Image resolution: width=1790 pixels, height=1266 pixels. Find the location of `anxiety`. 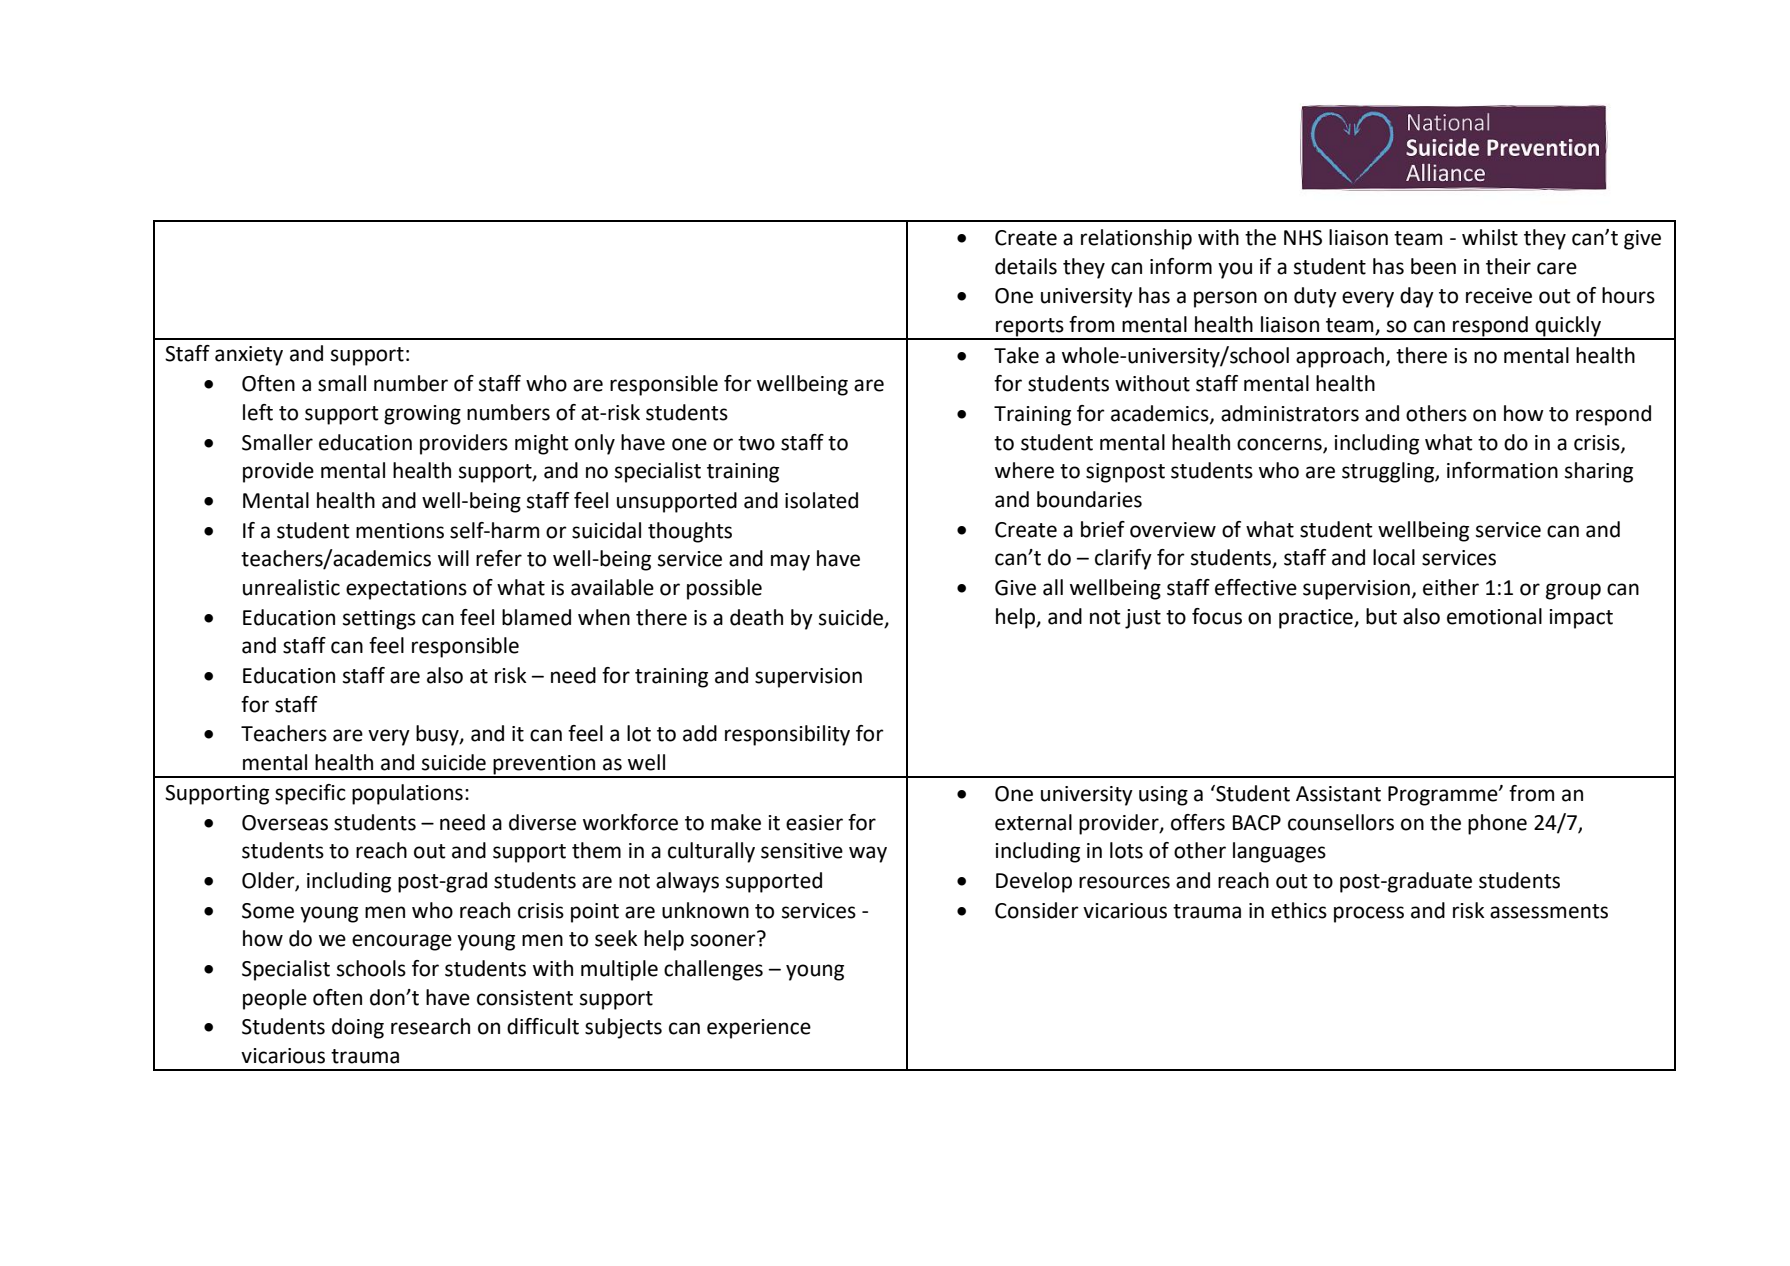

anxiety is located at coordinates (249, 356).
